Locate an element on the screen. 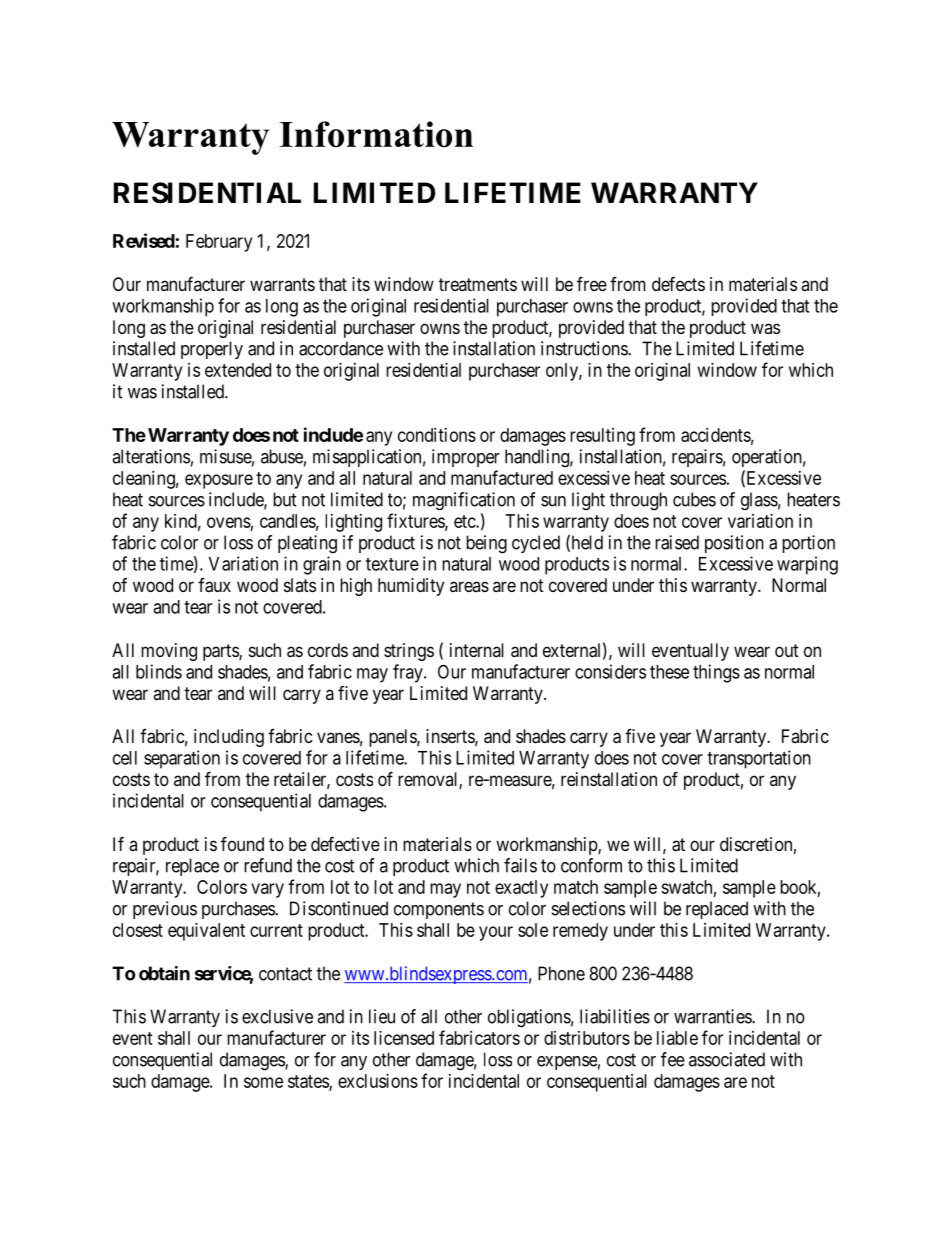 The width and height of the screenshot is (952, 1233). found is located at coordinates (242, 843).
